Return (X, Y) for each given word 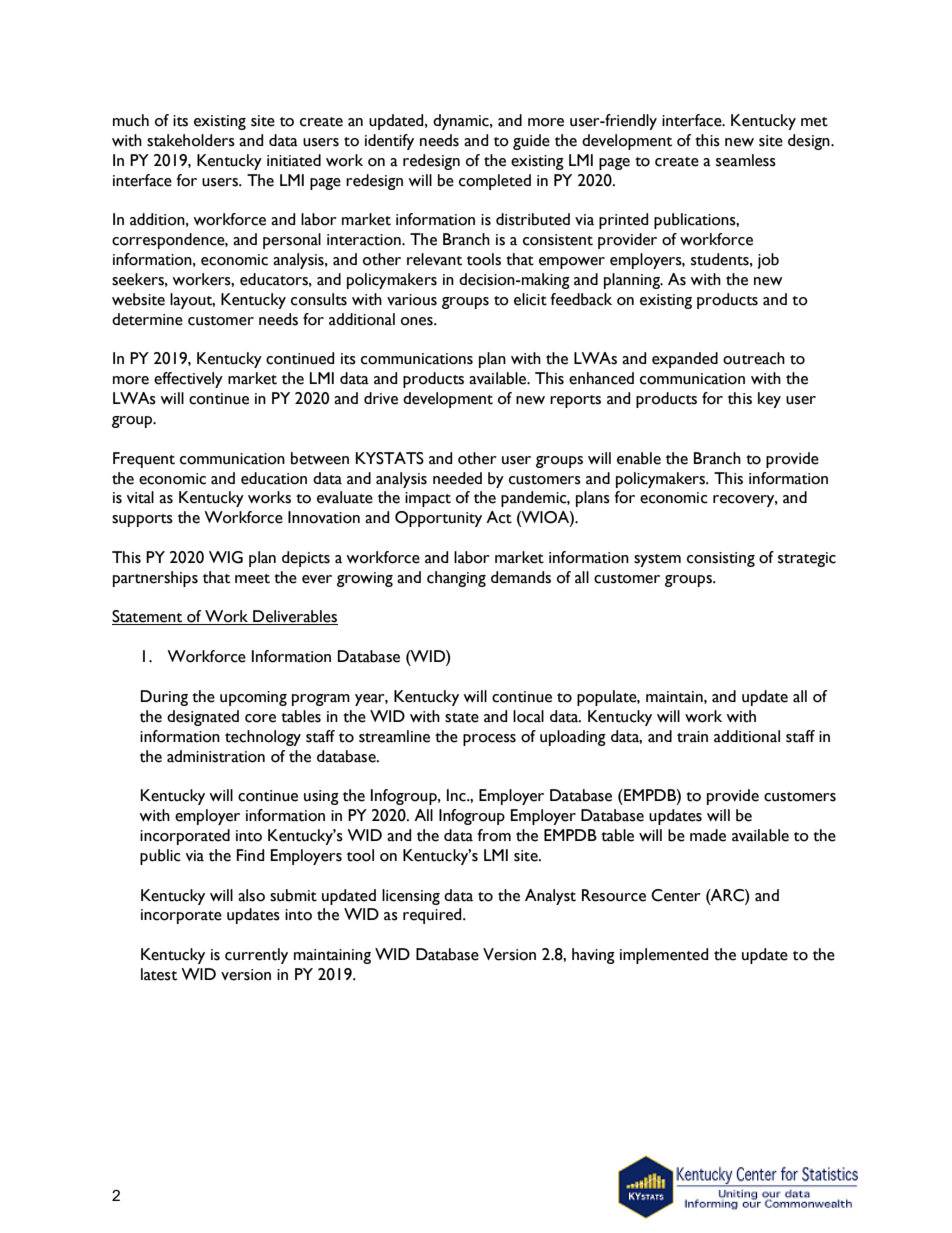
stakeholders (191, 140)
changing (456, 579)
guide (531, 142)
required (433, 916)
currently (256, 956)
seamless (746, 160)
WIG (226, 557)
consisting (721, 559)
